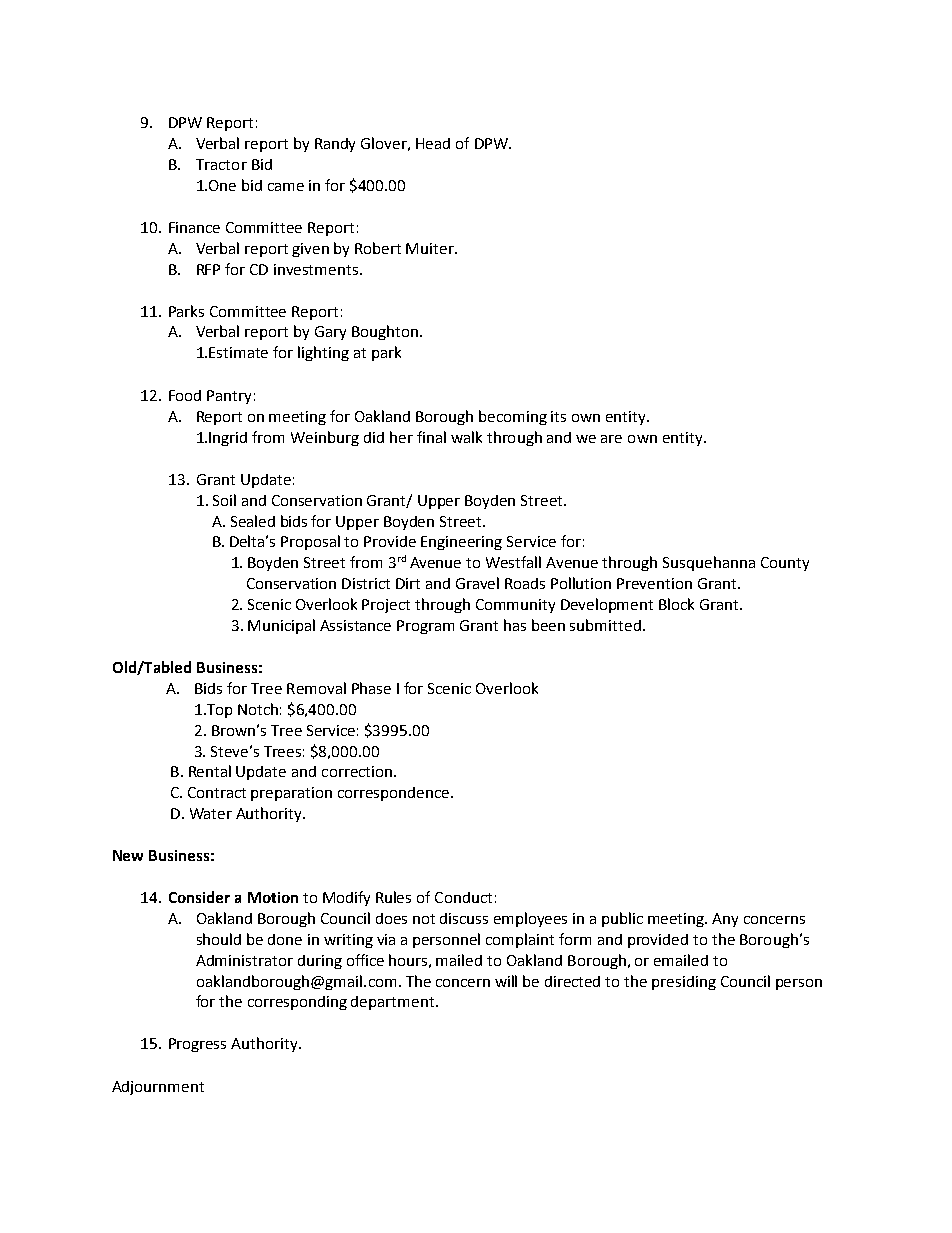 Image resolution: width=952 pixels, height=1233 pixels. I want to click on walk, so click(466, 437).
